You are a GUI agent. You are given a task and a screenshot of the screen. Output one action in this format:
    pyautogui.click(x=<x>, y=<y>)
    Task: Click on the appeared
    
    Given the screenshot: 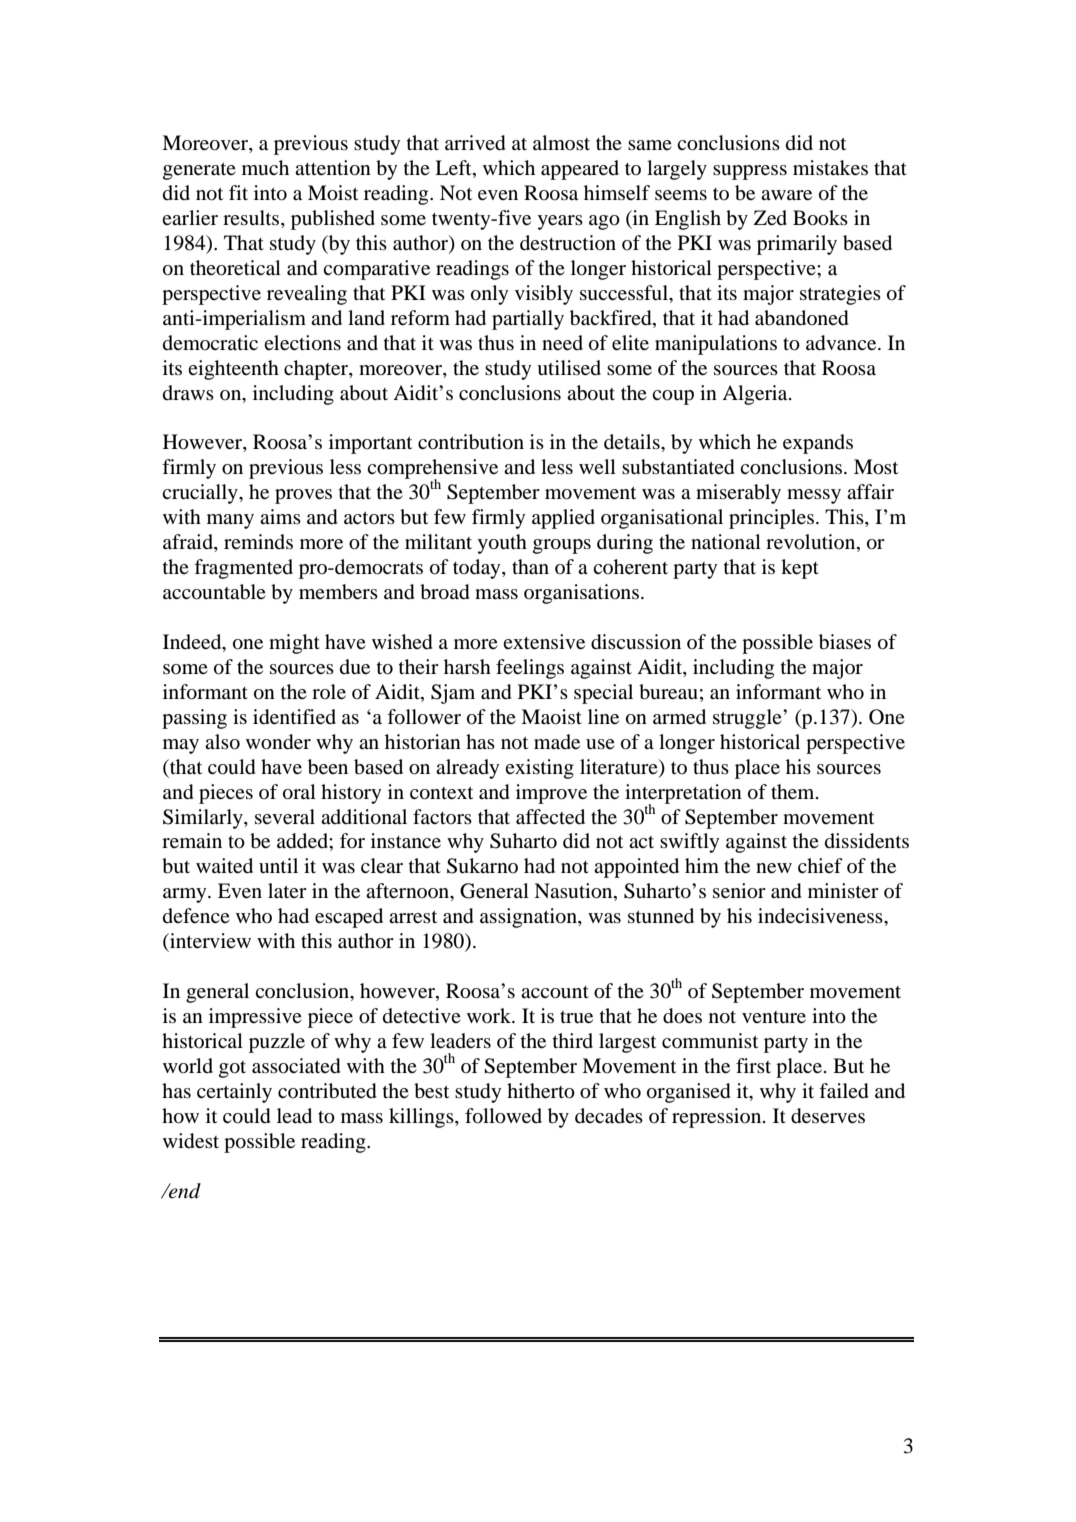 What is the action you would take?
    pyautogui.click(x=580, y=170)
